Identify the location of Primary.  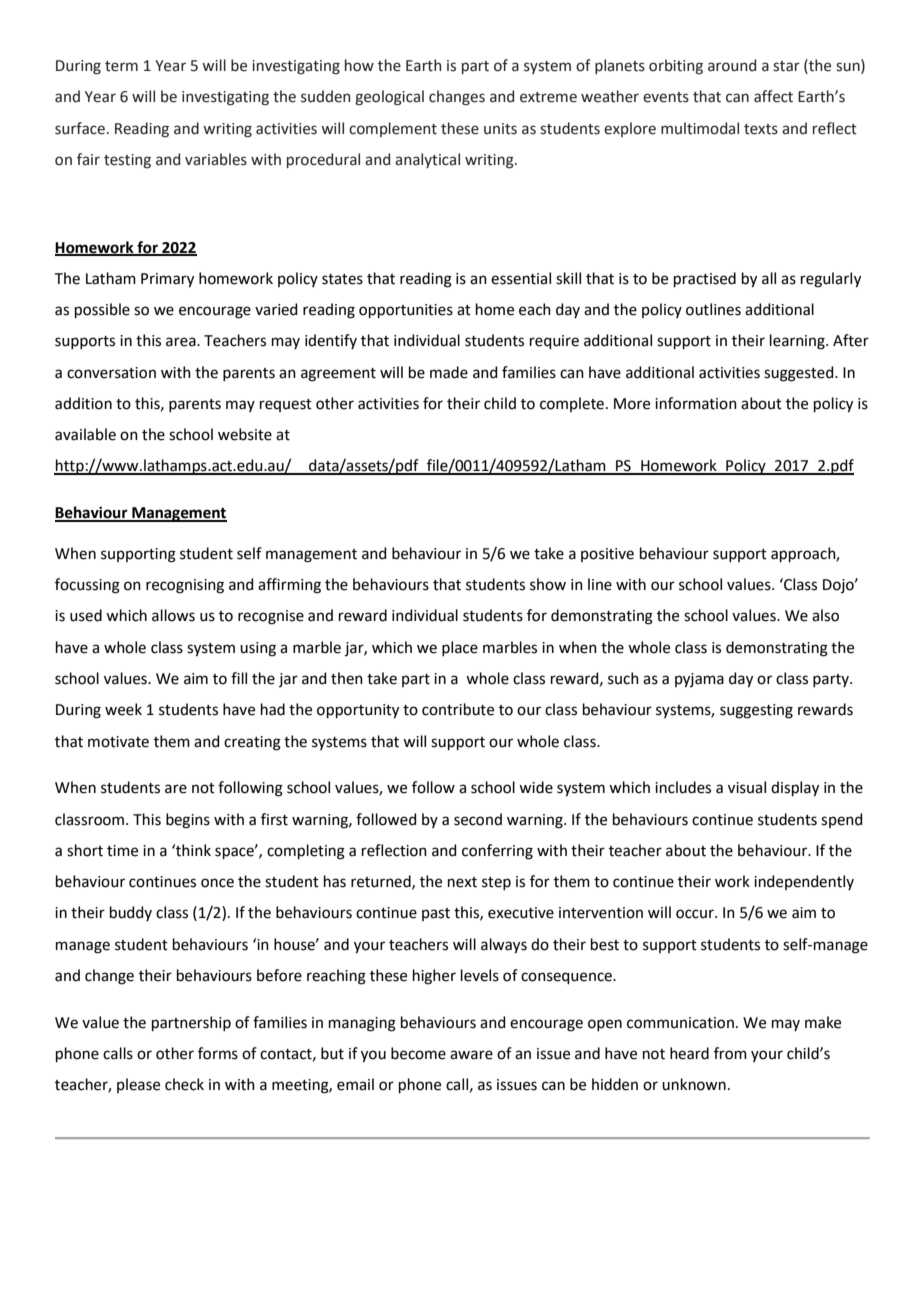
(167, 280).
